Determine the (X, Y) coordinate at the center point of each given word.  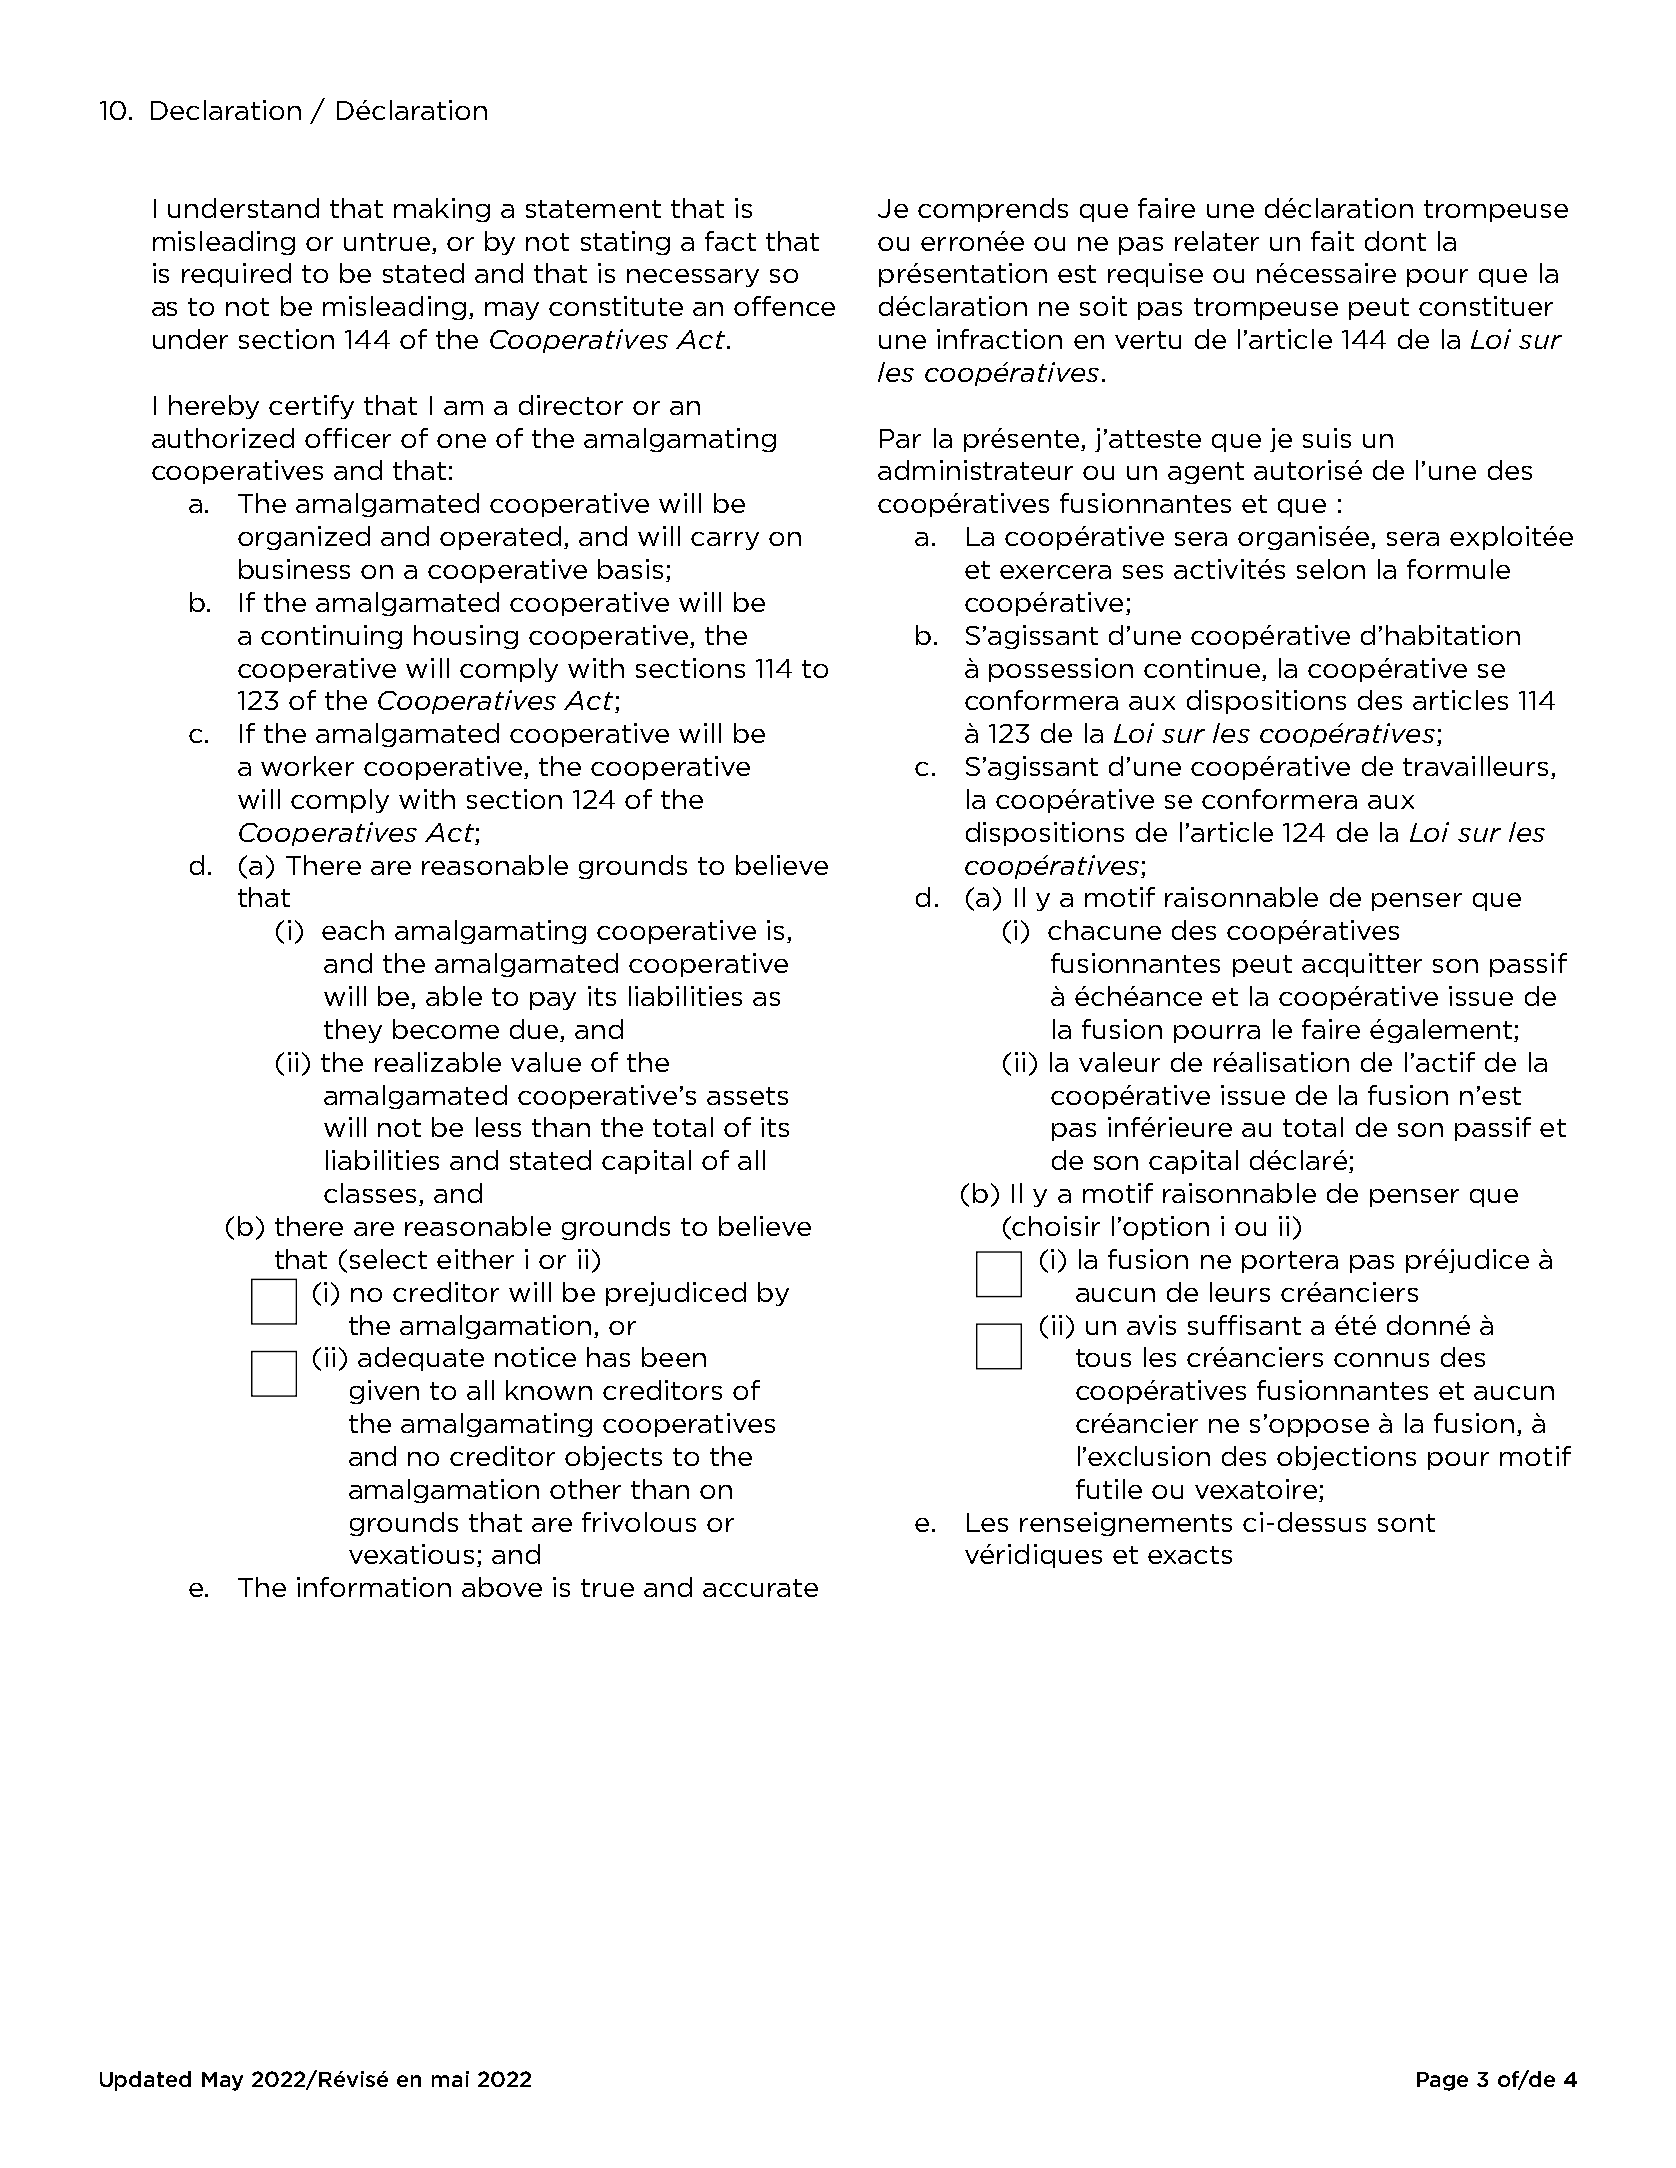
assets (747, 1096)
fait (1332, 241)
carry (725, 541)
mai (450, 2079)
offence (784, 306)
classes (372, 1194)
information (374, 1587)
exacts (1190, 1555)
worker (307, 766)
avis (1151, 1325)
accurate (760, 1588)
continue (1202, 668)
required (236, 275)
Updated (145, 2081)
